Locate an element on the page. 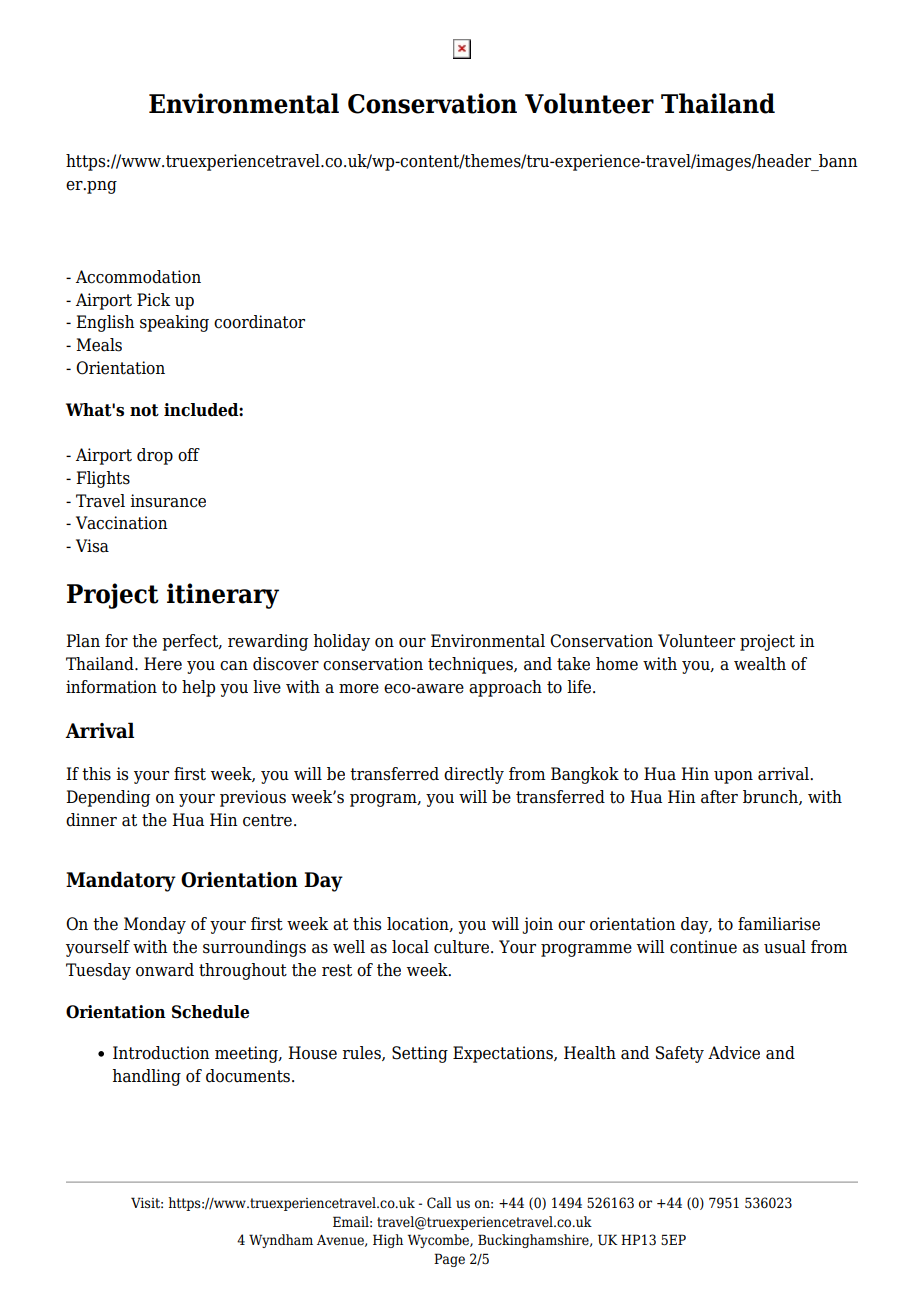 The width and height of the document is (924, 1308). Depending is located at coordinates (108, 798).
